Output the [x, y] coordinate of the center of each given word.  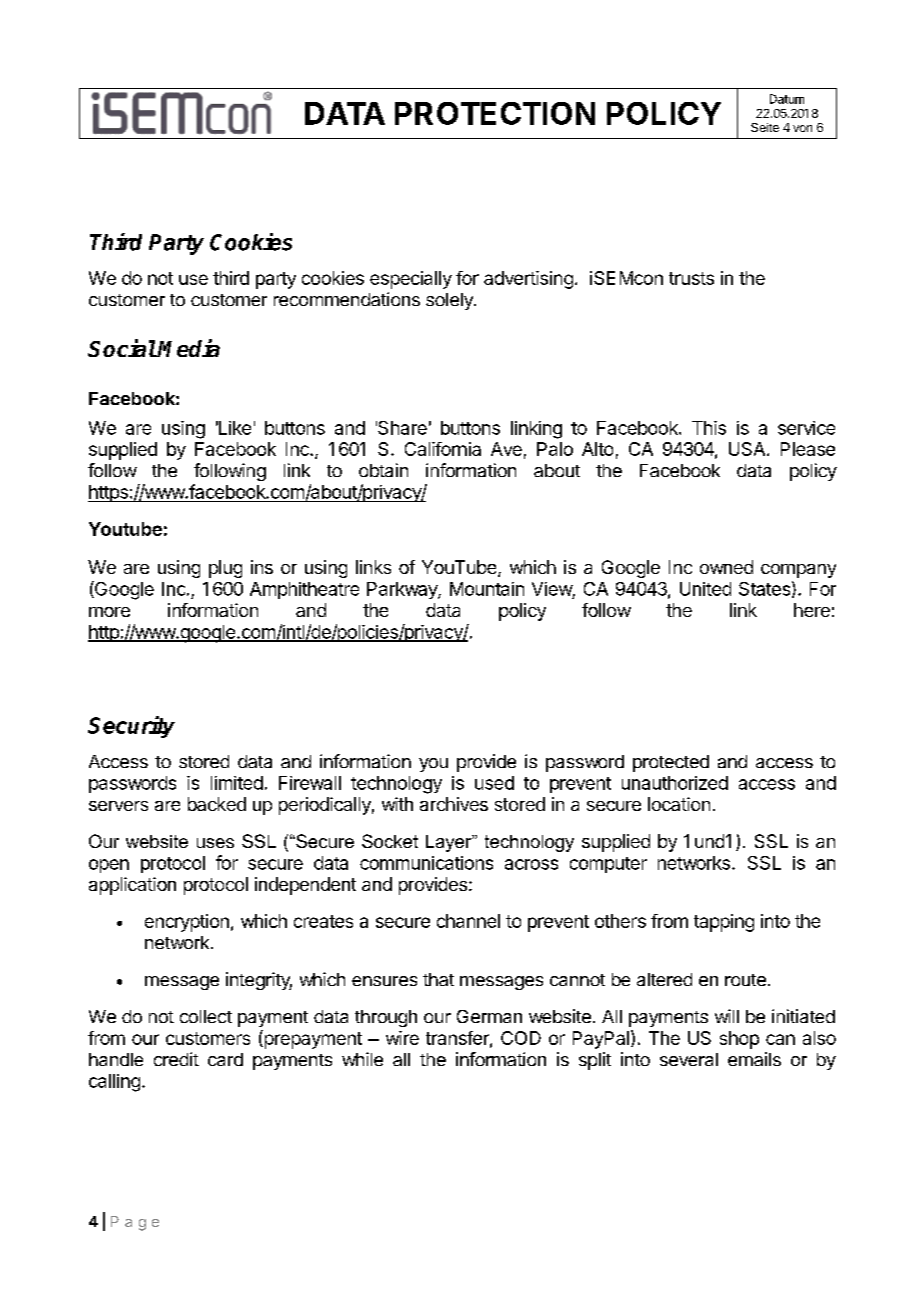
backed [217, 804]
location [679, 804]
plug [225, 569]
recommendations [347, 299]
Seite [765, 127]
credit [176, 1059]
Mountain [487, 589]
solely [450, 301]
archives [454, 804]
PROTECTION [495, 113]
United [705, 589]
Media [188, 348]
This [709, 428]
